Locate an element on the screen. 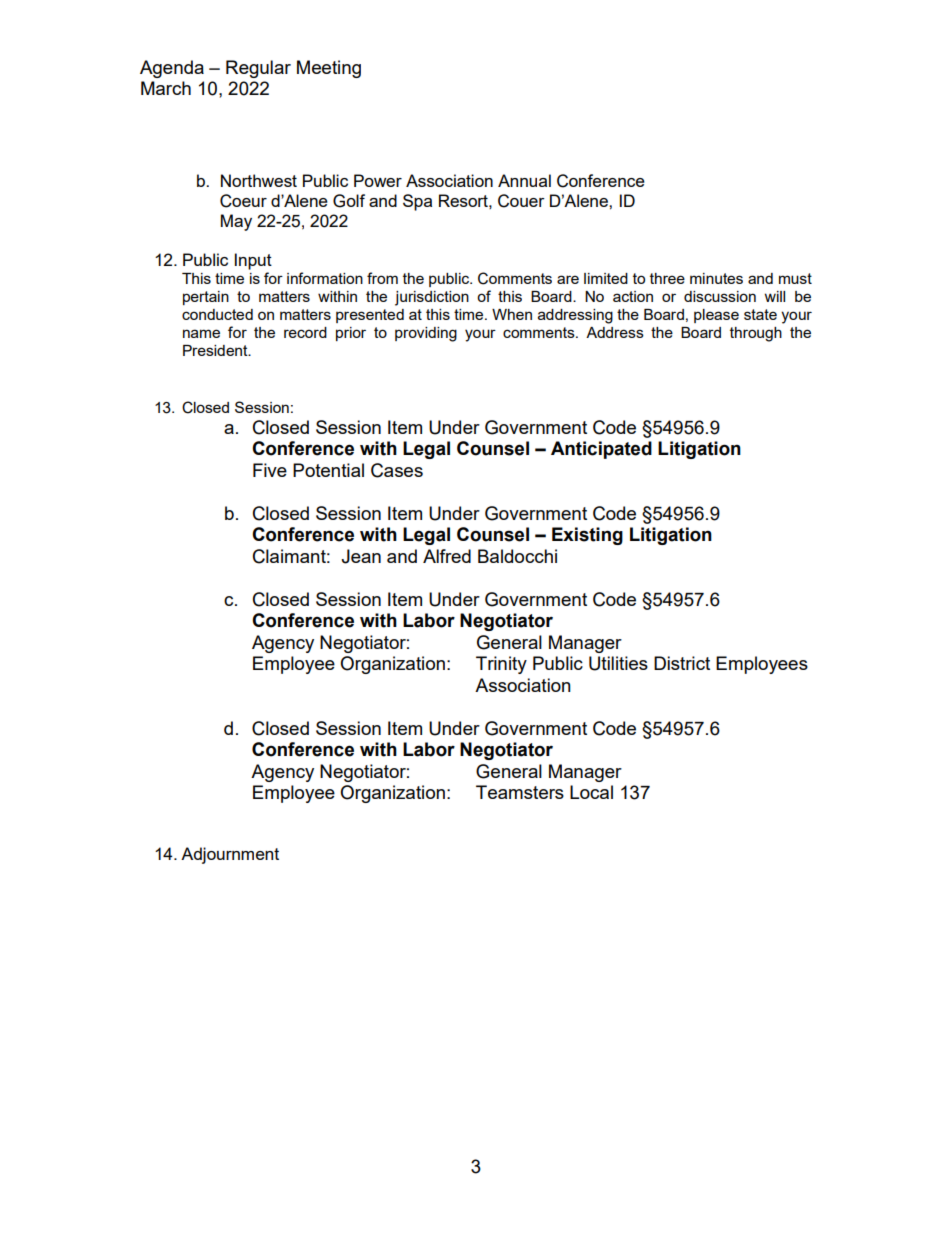 The width and height of the screenshot is (952, 1233). Local is located at coordinates (591, 792).
